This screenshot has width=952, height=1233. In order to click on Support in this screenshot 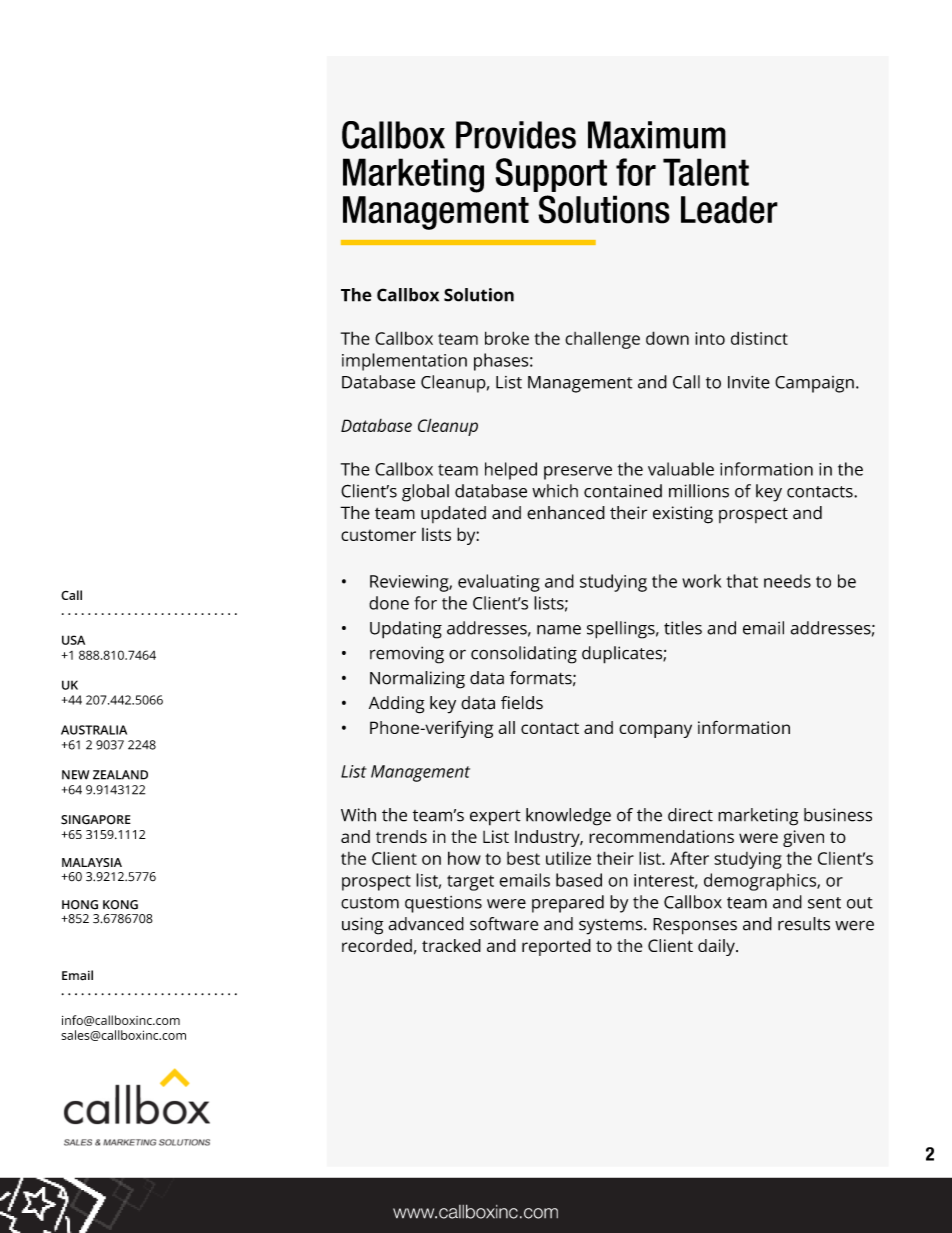, I will do `click(551, 175)`.
